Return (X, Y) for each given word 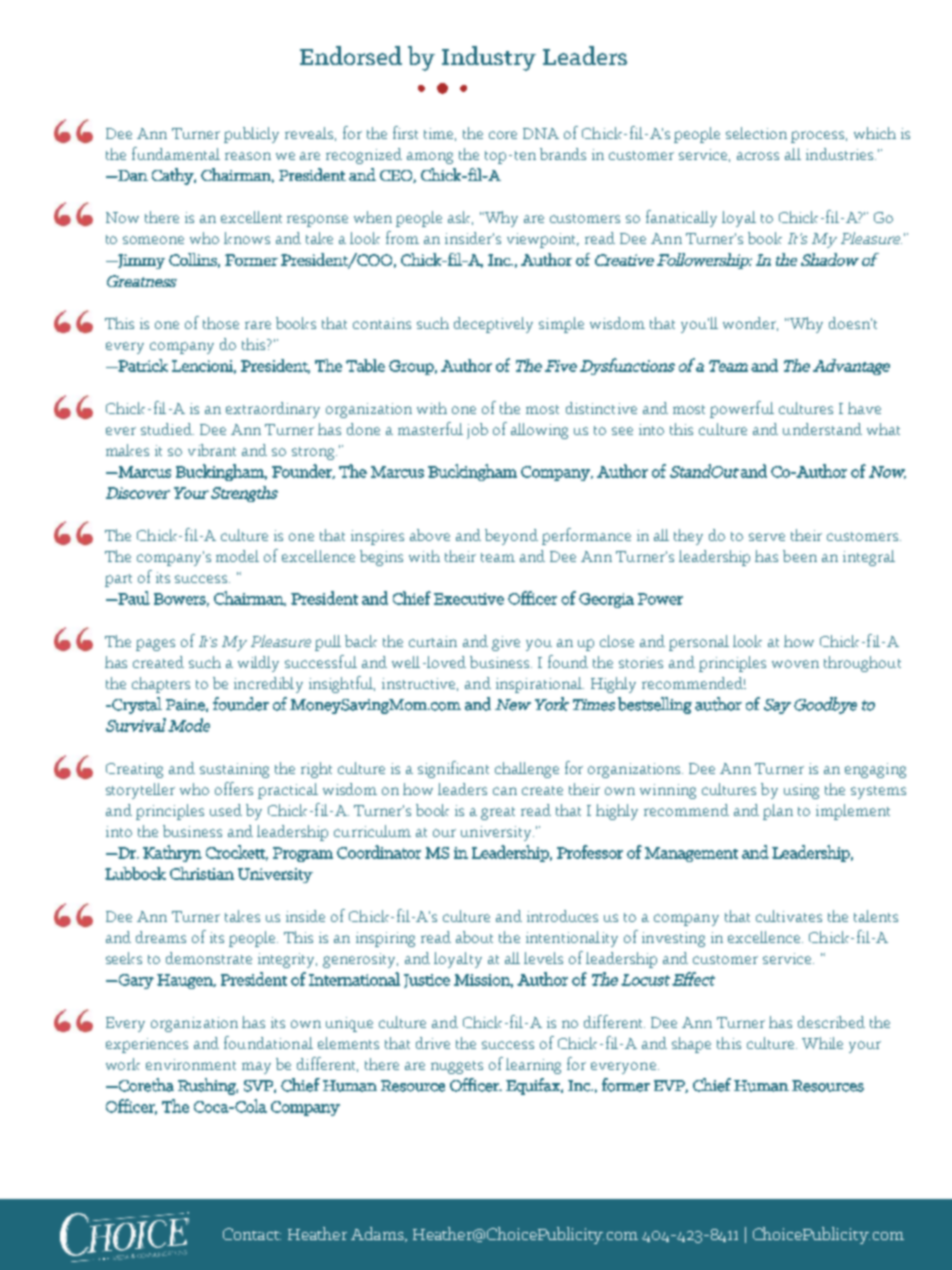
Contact (252, 1234)
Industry (489, 58)
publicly (251, 135)
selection (756, 133)
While (822, 1043)
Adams (378, 1234)
